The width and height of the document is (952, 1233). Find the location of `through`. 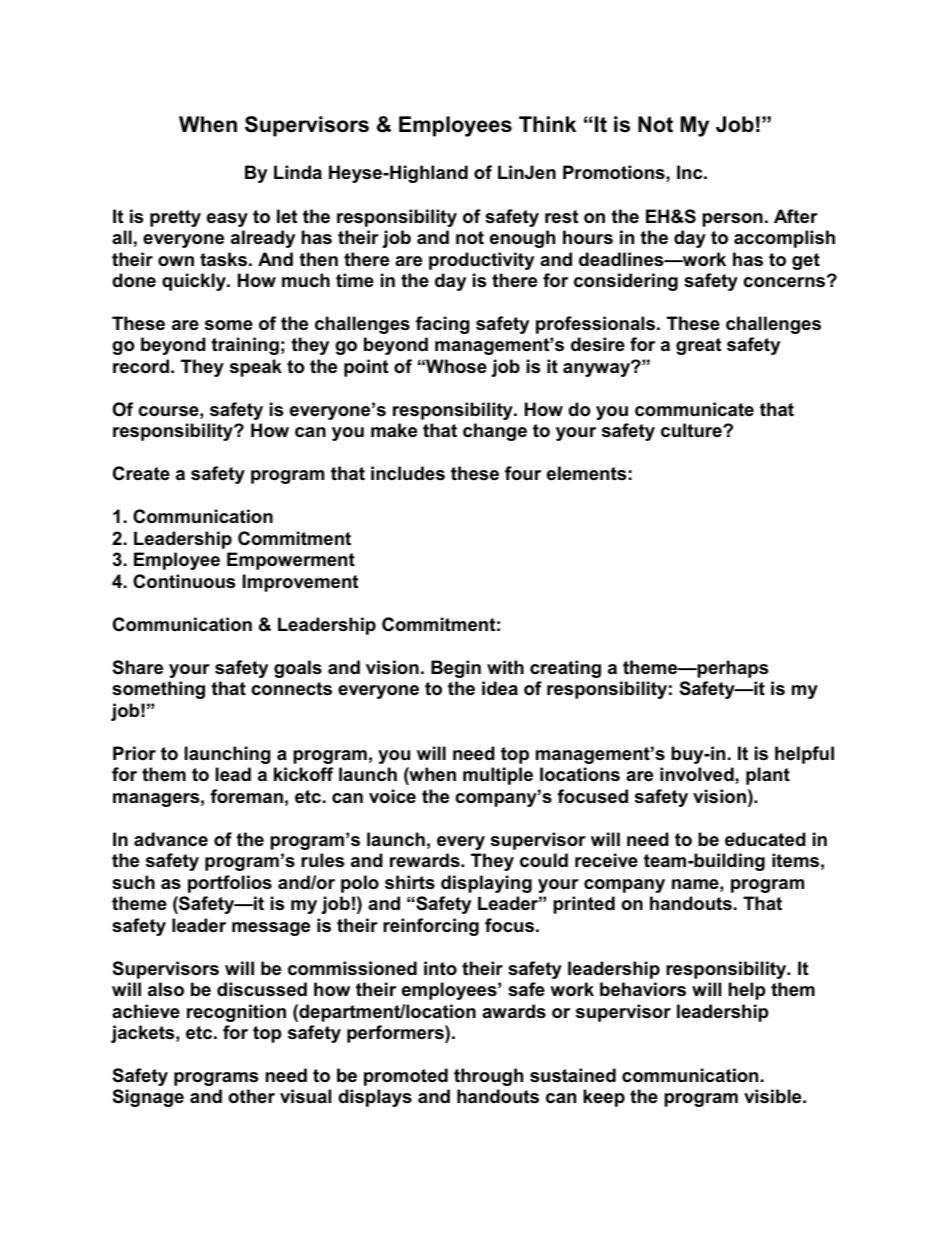

through is located at coordinates (488, 1077).
